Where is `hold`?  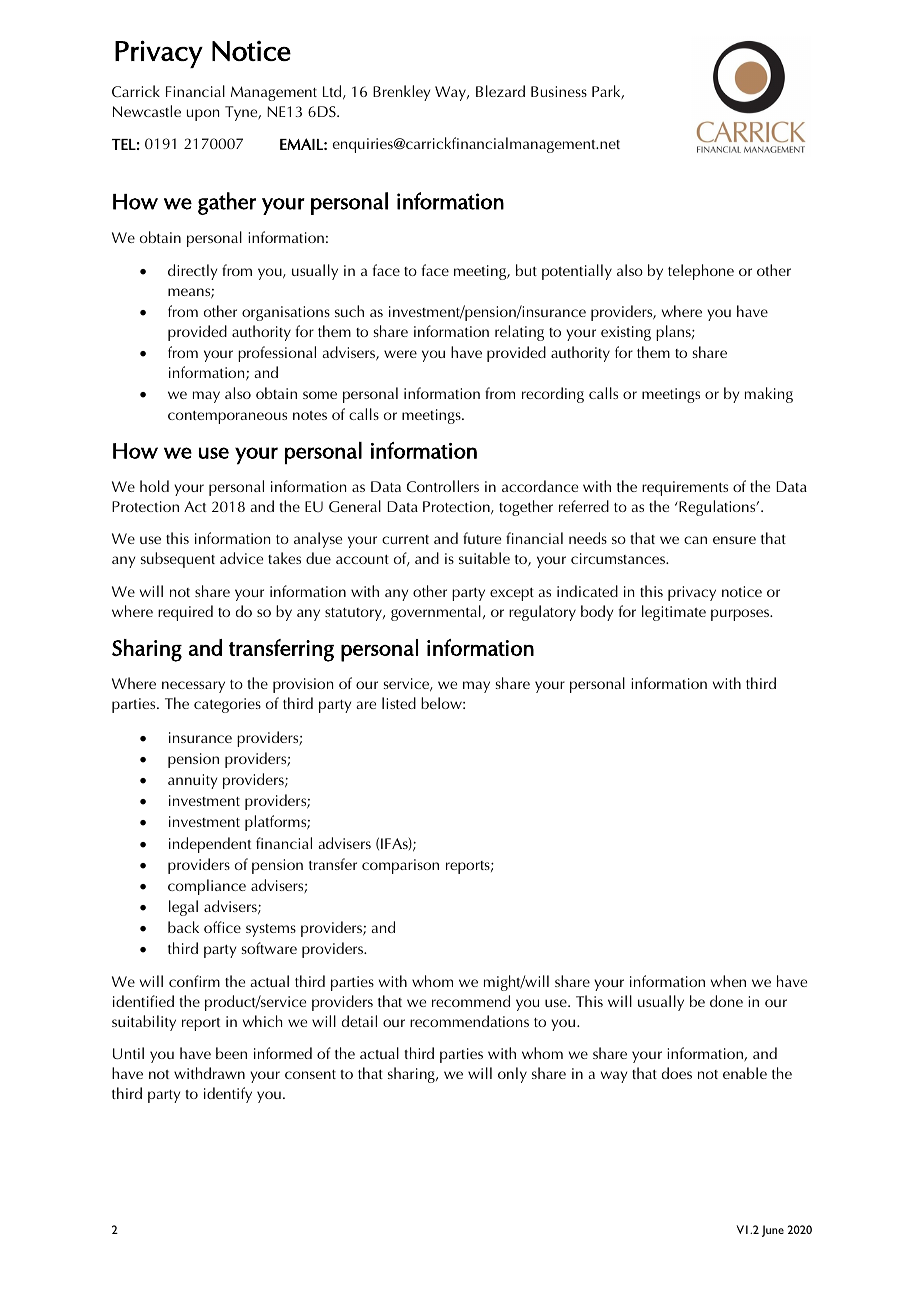
hold is located at coordinates (154, 486).
